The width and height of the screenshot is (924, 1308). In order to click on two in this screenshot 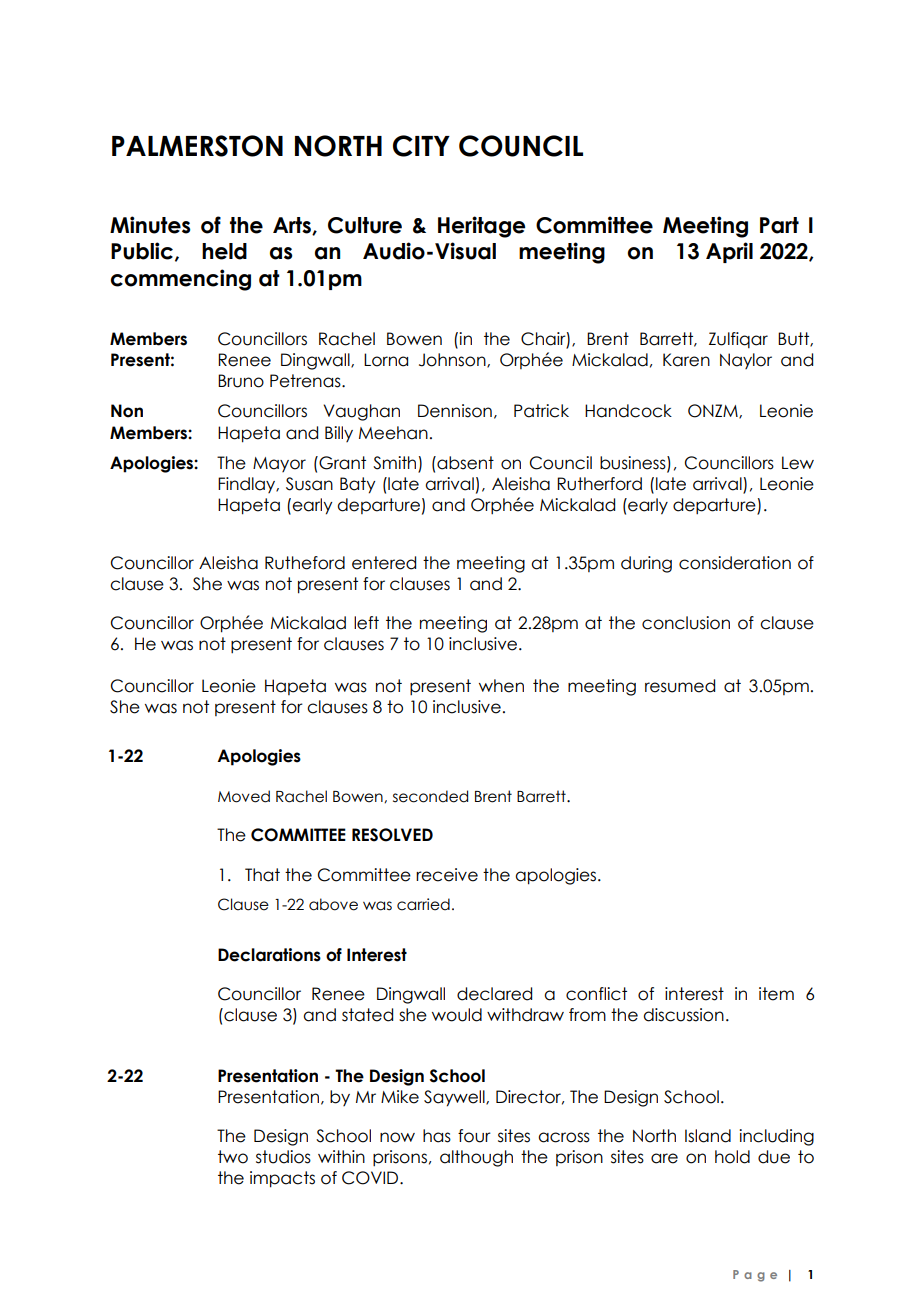, I will do `click(233, 1157)`.
